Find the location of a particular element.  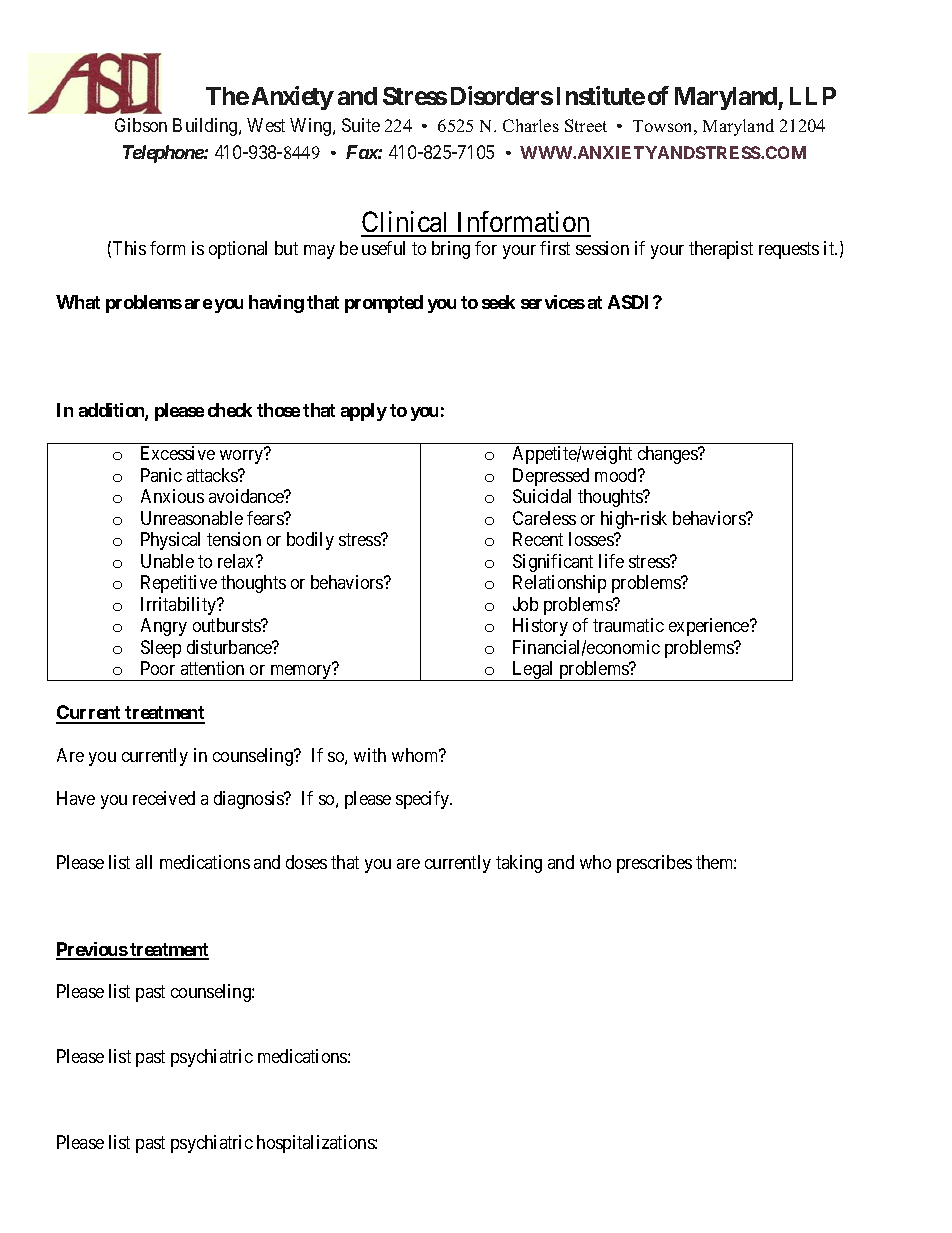

Excessive is located at coordinates (178, 453).
